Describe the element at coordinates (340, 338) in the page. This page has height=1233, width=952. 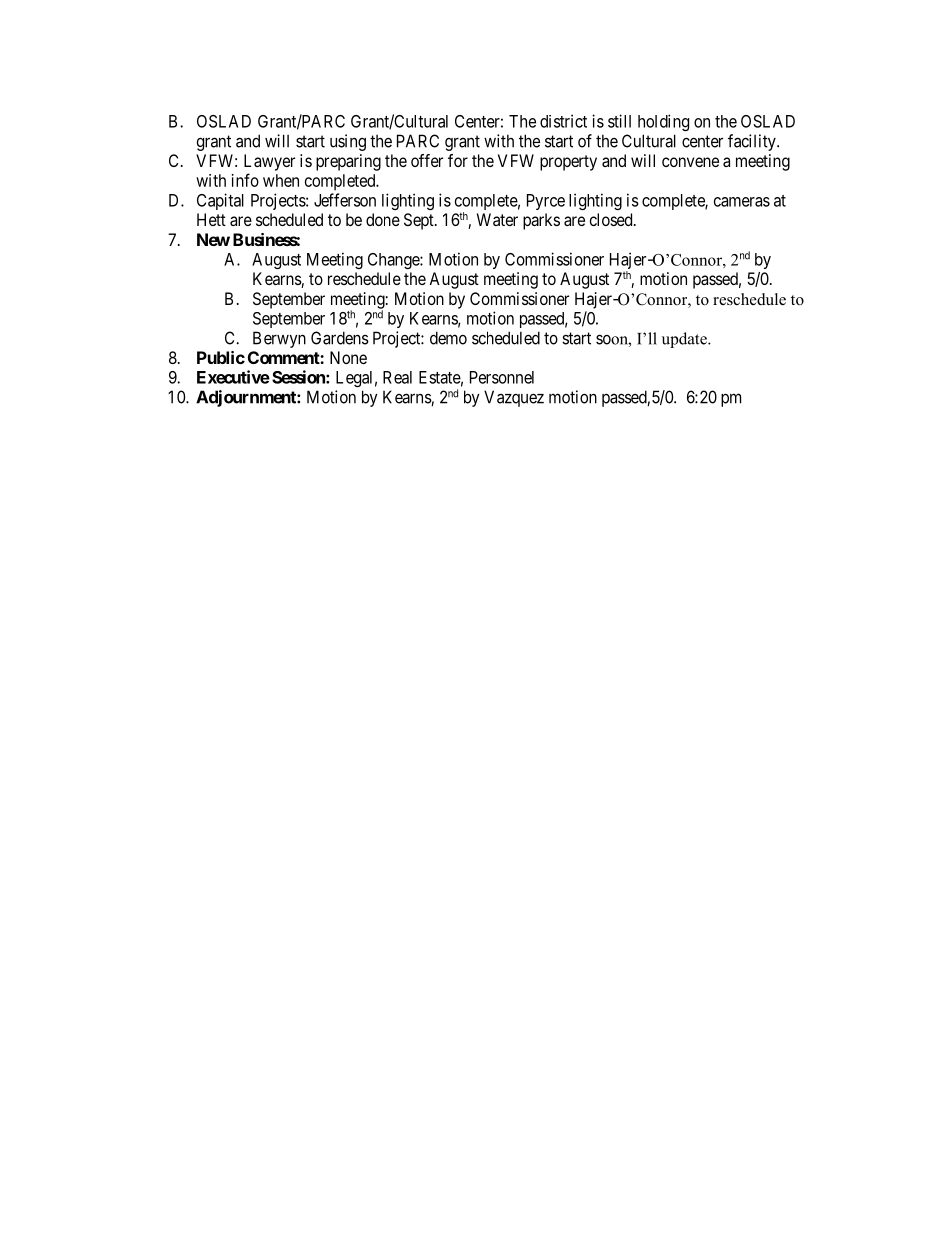
I see `Gardens` at that location.
